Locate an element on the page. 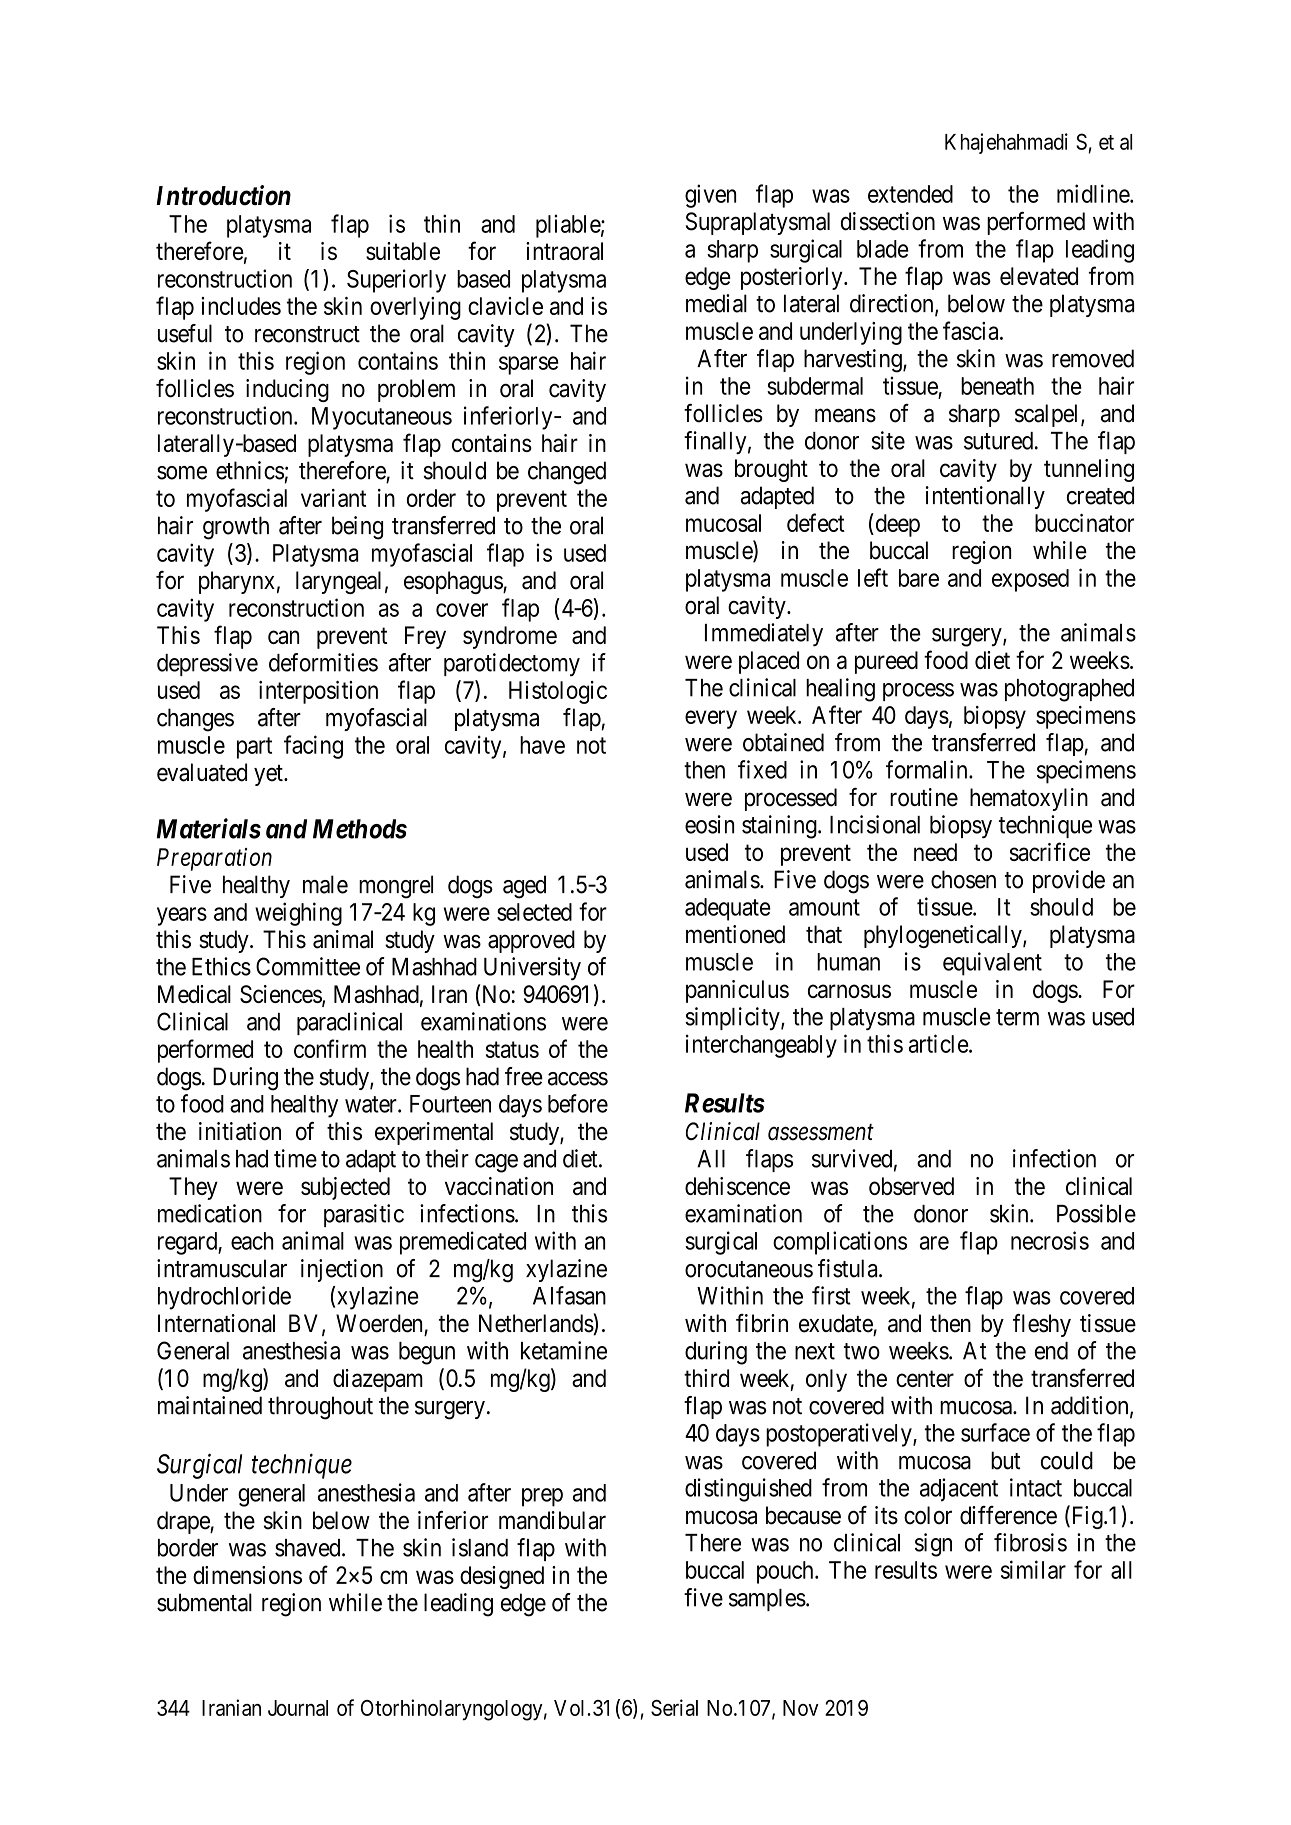 This page has width=1291, height=1825. exposed is located at coordinates (1030, 580).
